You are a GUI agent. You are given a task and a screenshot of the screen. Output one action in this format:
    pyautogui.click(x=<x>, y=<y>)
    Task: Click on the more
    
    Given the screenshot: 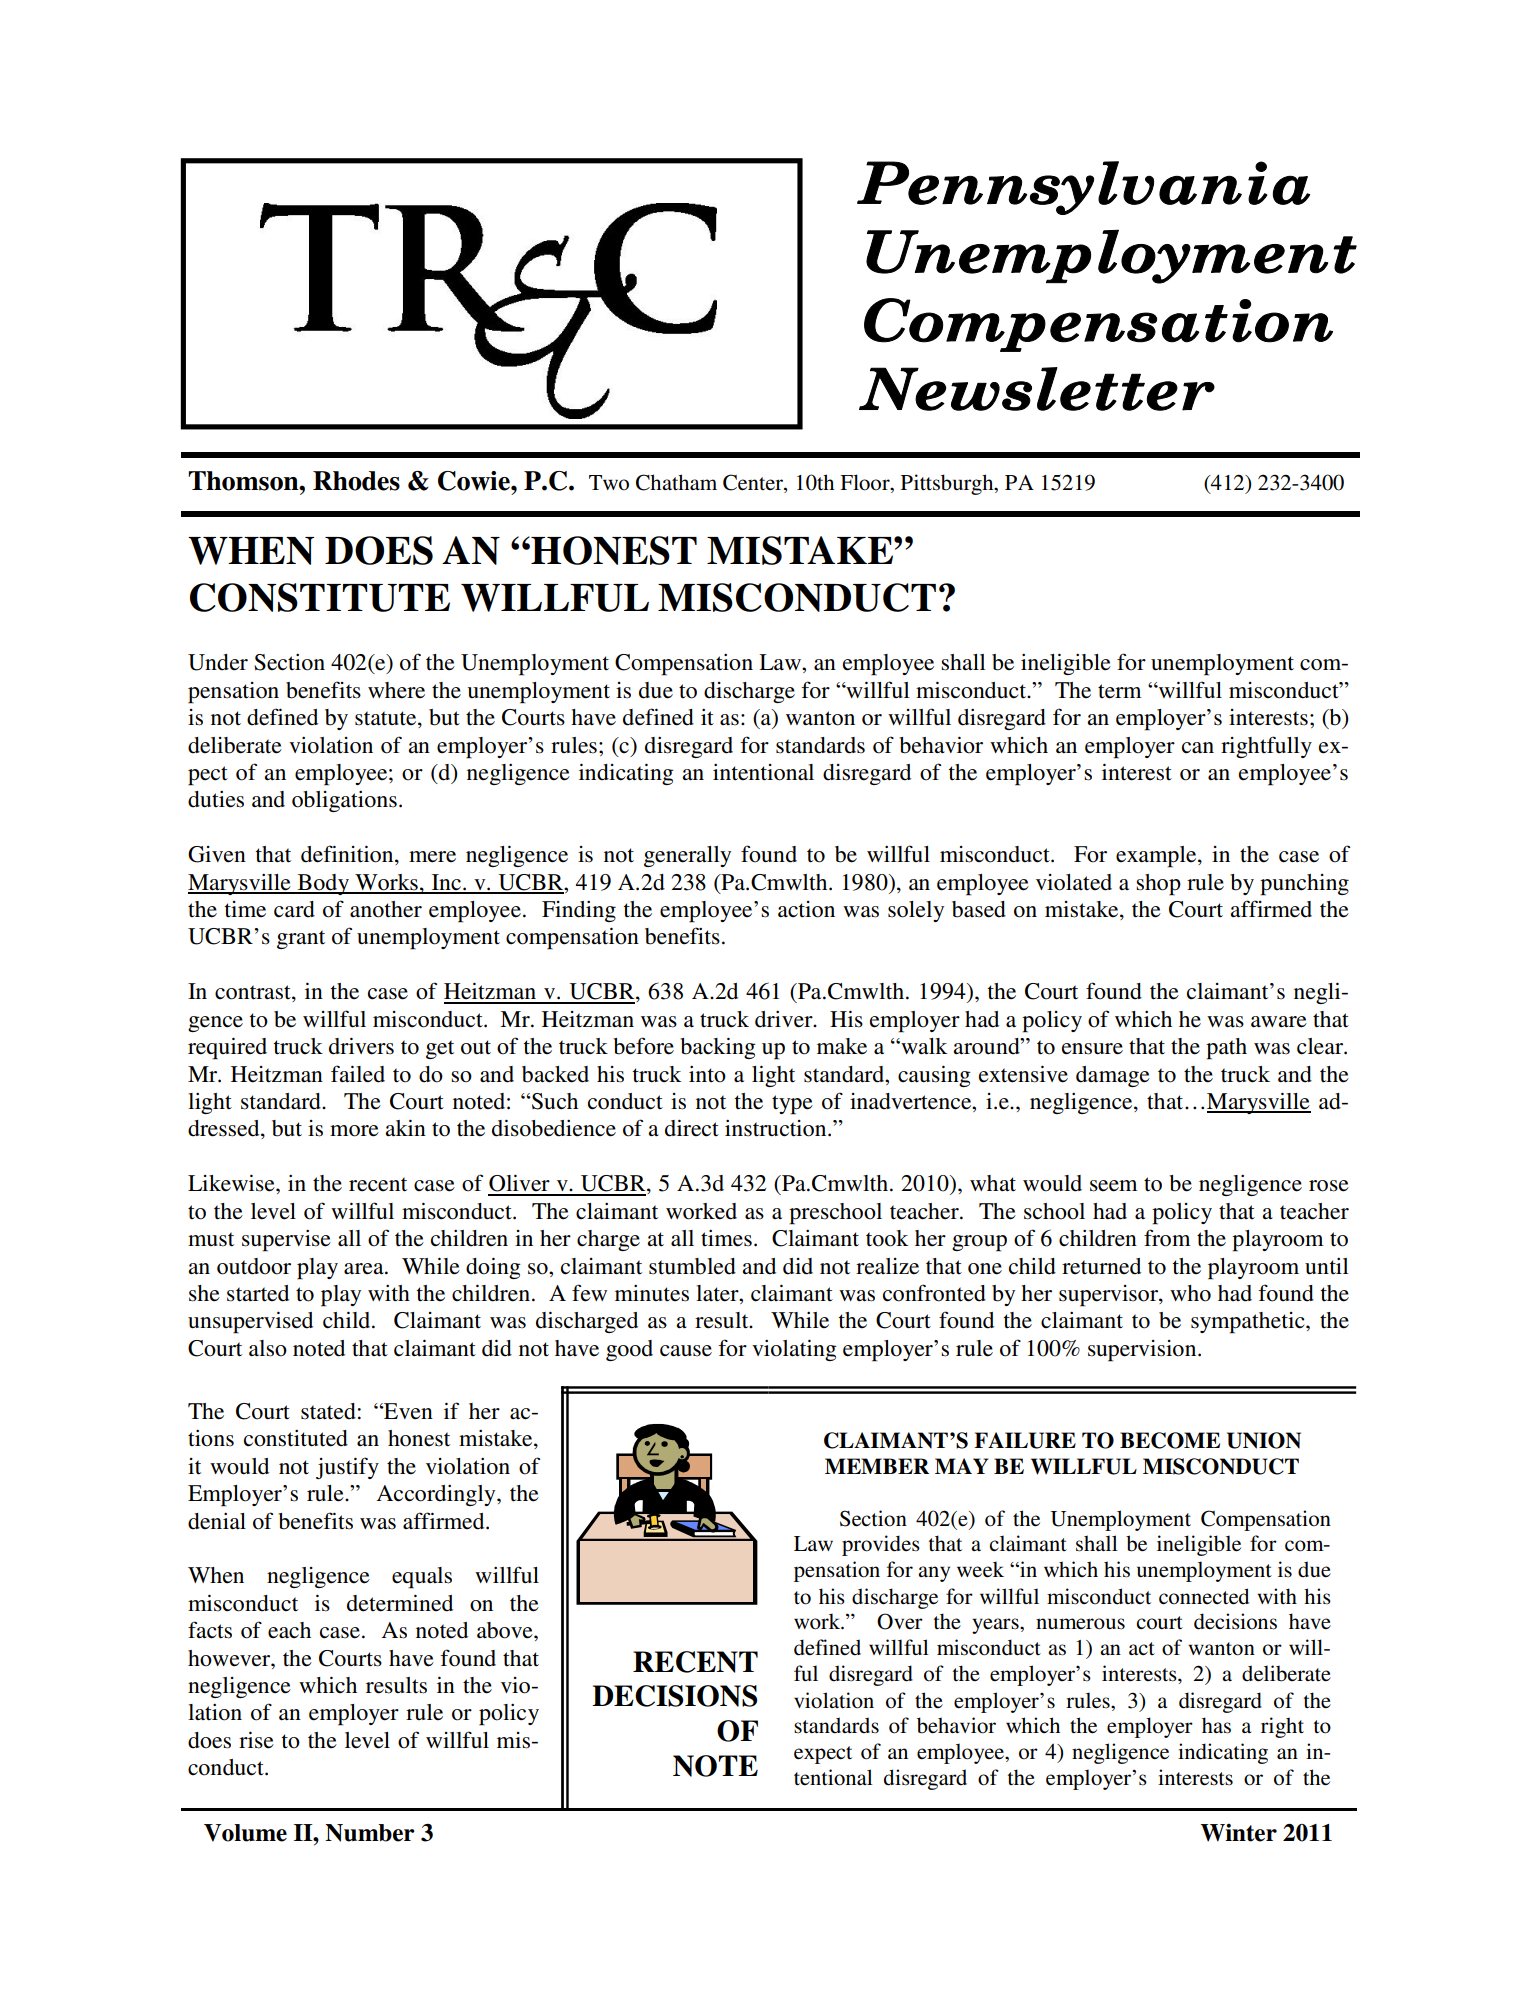 What is the action you would take?
    pyautogui.click(x=354, y=1131)
